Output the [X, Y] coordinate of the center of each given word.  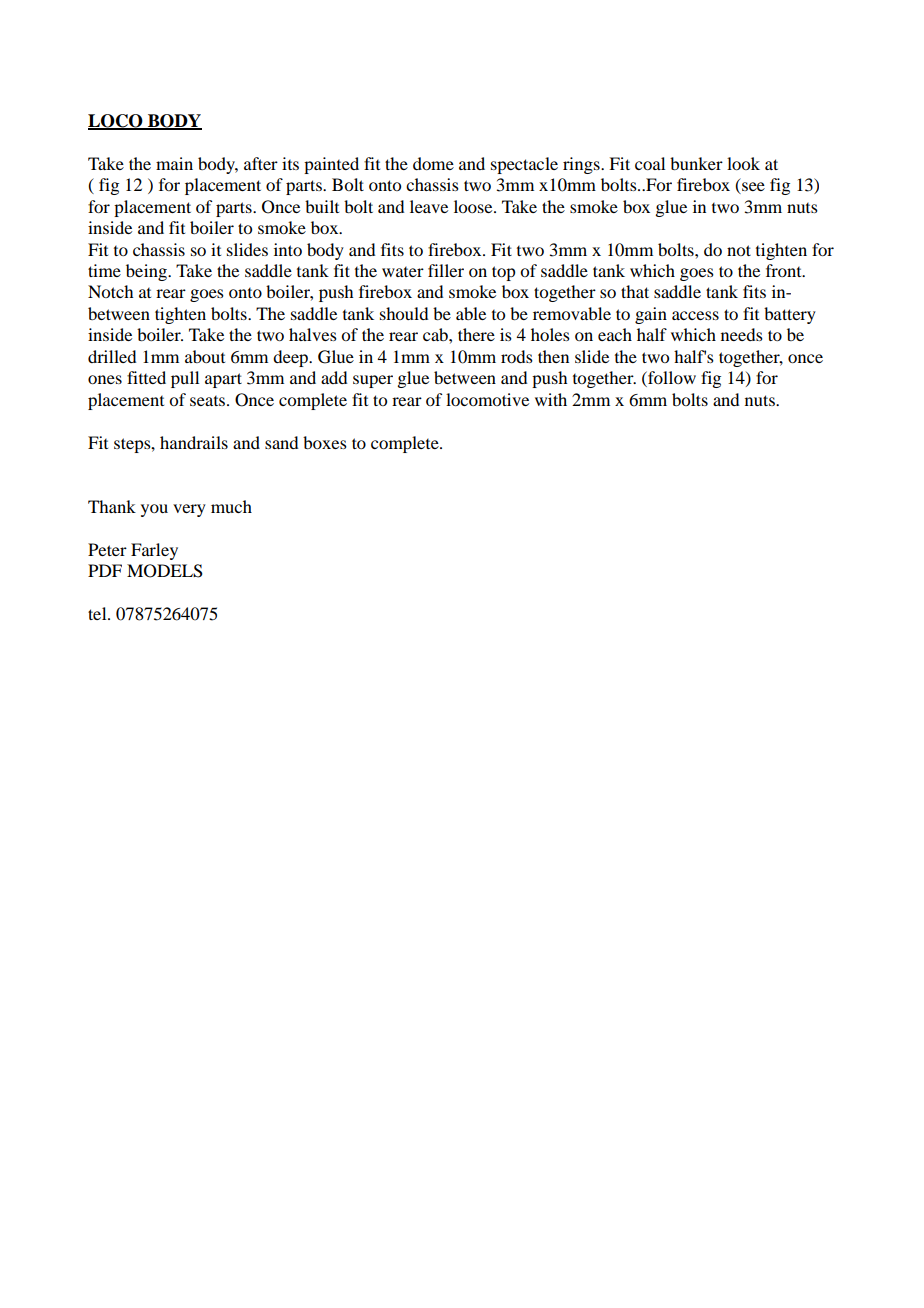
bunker [696, 163]
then [553, 356]
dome [433, 163]
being [147, 272]
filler [446, 270]
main [174, 163]
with [551, 399]
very [189, 510]
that [635, 291]
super [373, 381]
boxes [325, 442]
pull [185, 379]
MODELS [165, 571]
